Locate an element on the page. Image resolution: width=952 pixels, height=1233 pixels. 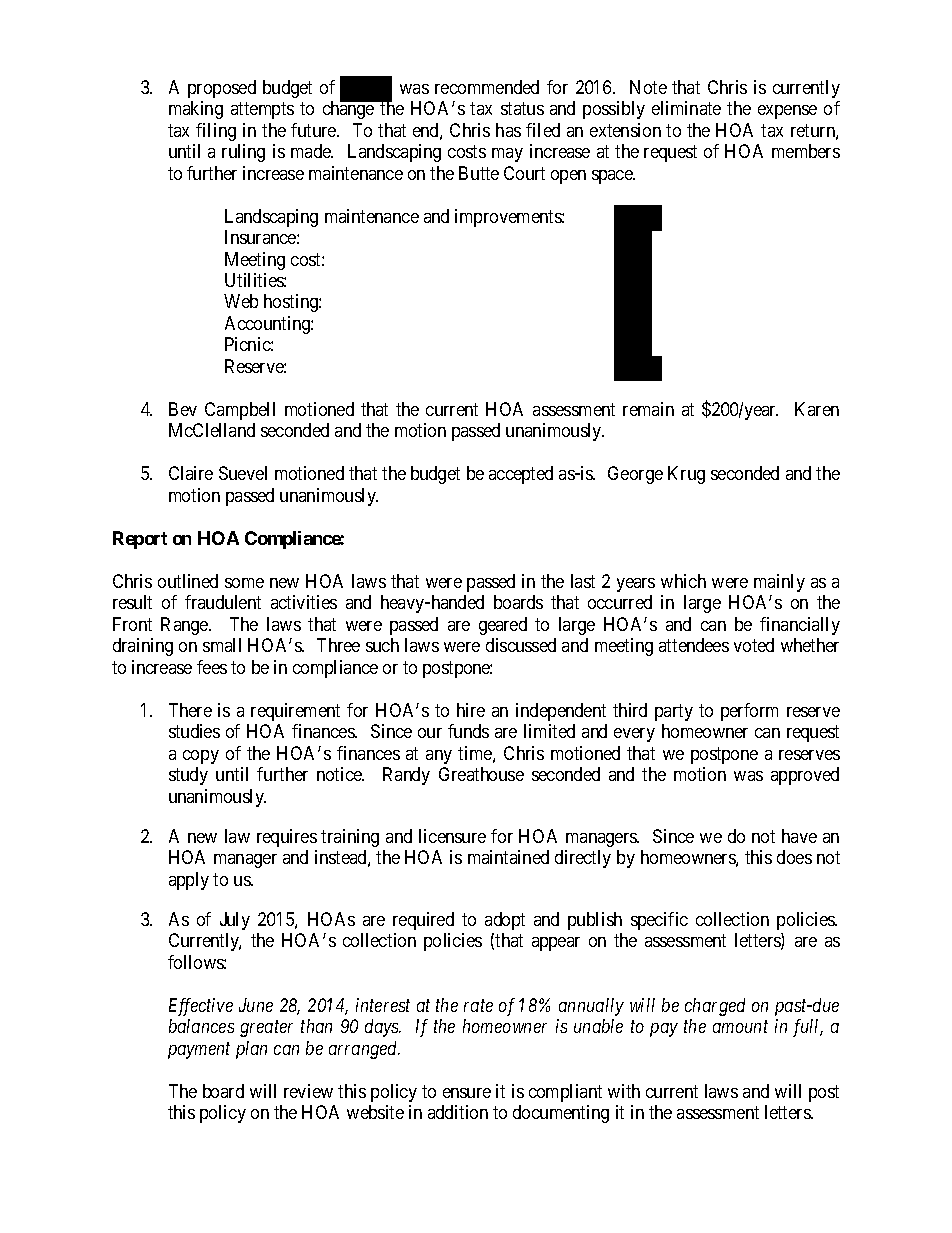
payment is located at coordinates (199, 1051).
